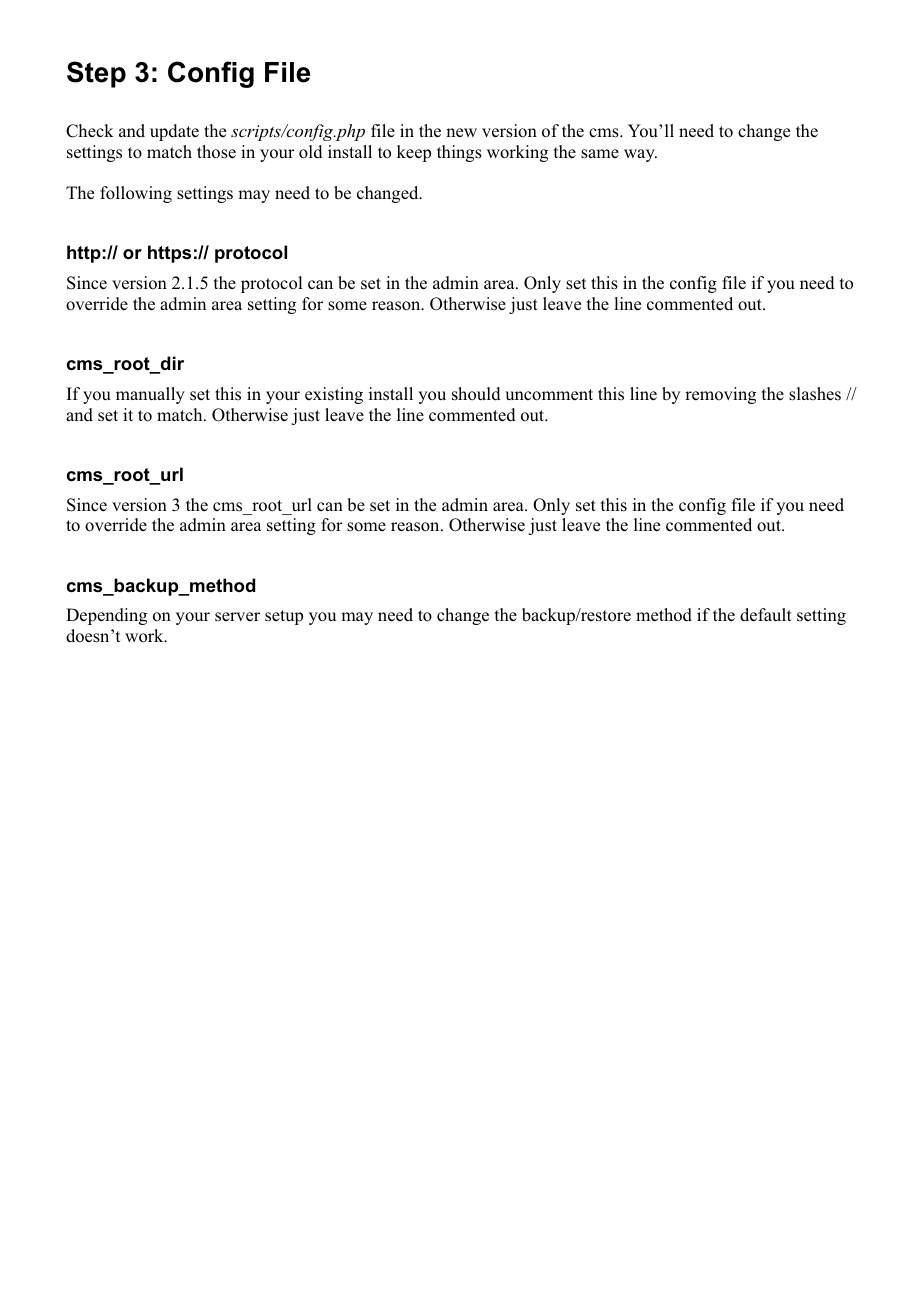 The width and height of the screenshot is (924, 1308). What do you see at coordinates (150, 395) in the screenshot?
I see `manually` at bounding box center [150, 395].
